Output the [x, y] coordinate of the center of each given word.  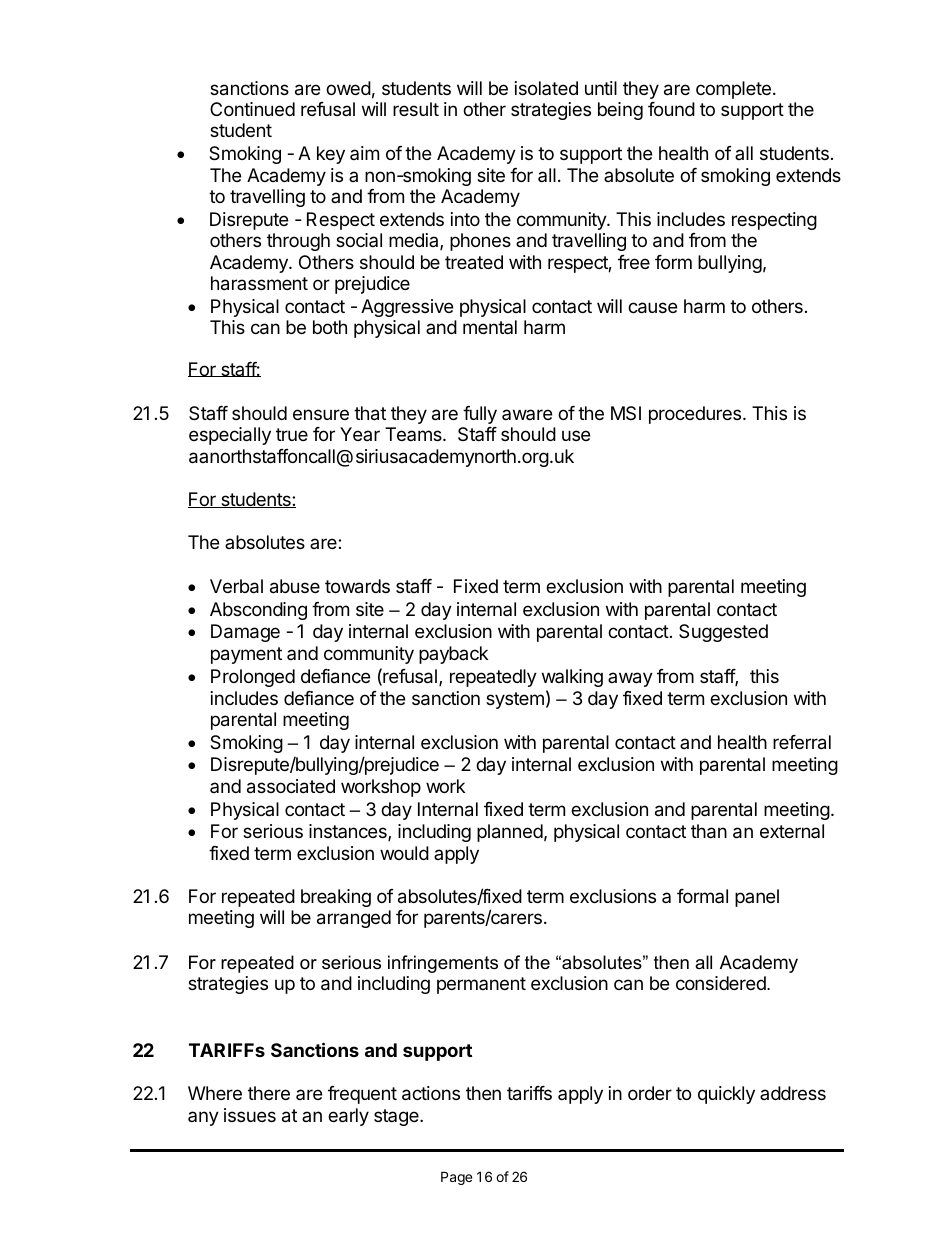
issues [250, 1115]
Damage [245, 633]
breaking [336, 898]
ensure [321, 414]
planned [510, 833]
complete [733, 90]
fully [480, 415]
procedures [696, 415]
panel [757, 898]
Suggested [723, 633]
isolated [546, 88]
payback [453, 655]
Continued [252, 109]
